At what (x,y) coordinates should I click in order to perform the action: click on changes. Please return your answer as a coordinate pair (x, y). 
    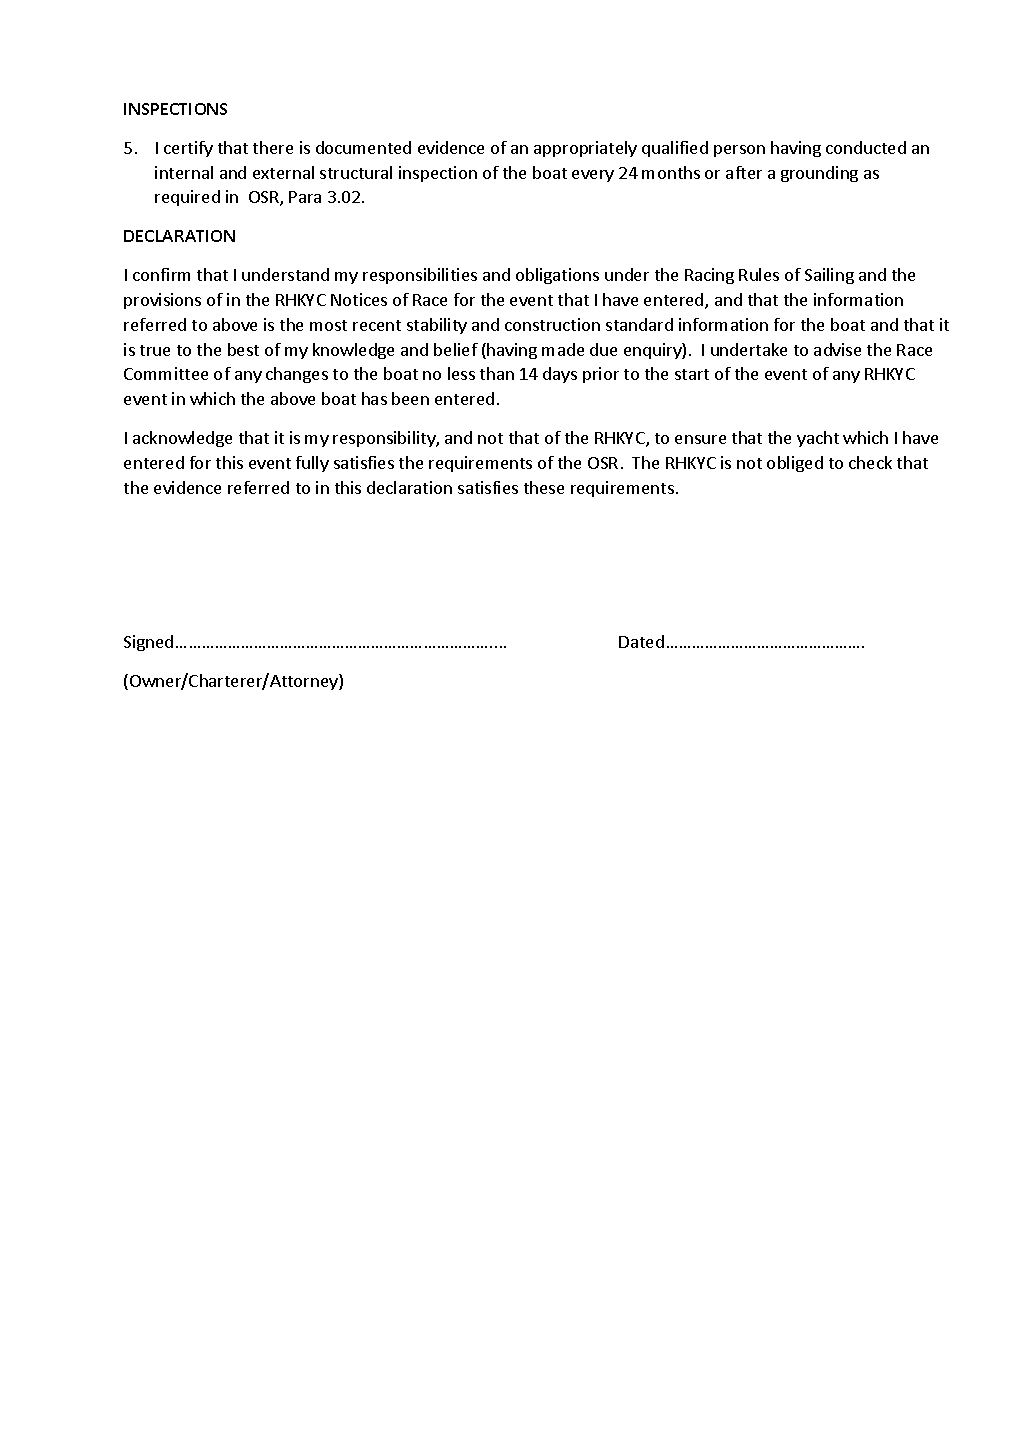
    Looking at the image, I should click on (297, 375).
